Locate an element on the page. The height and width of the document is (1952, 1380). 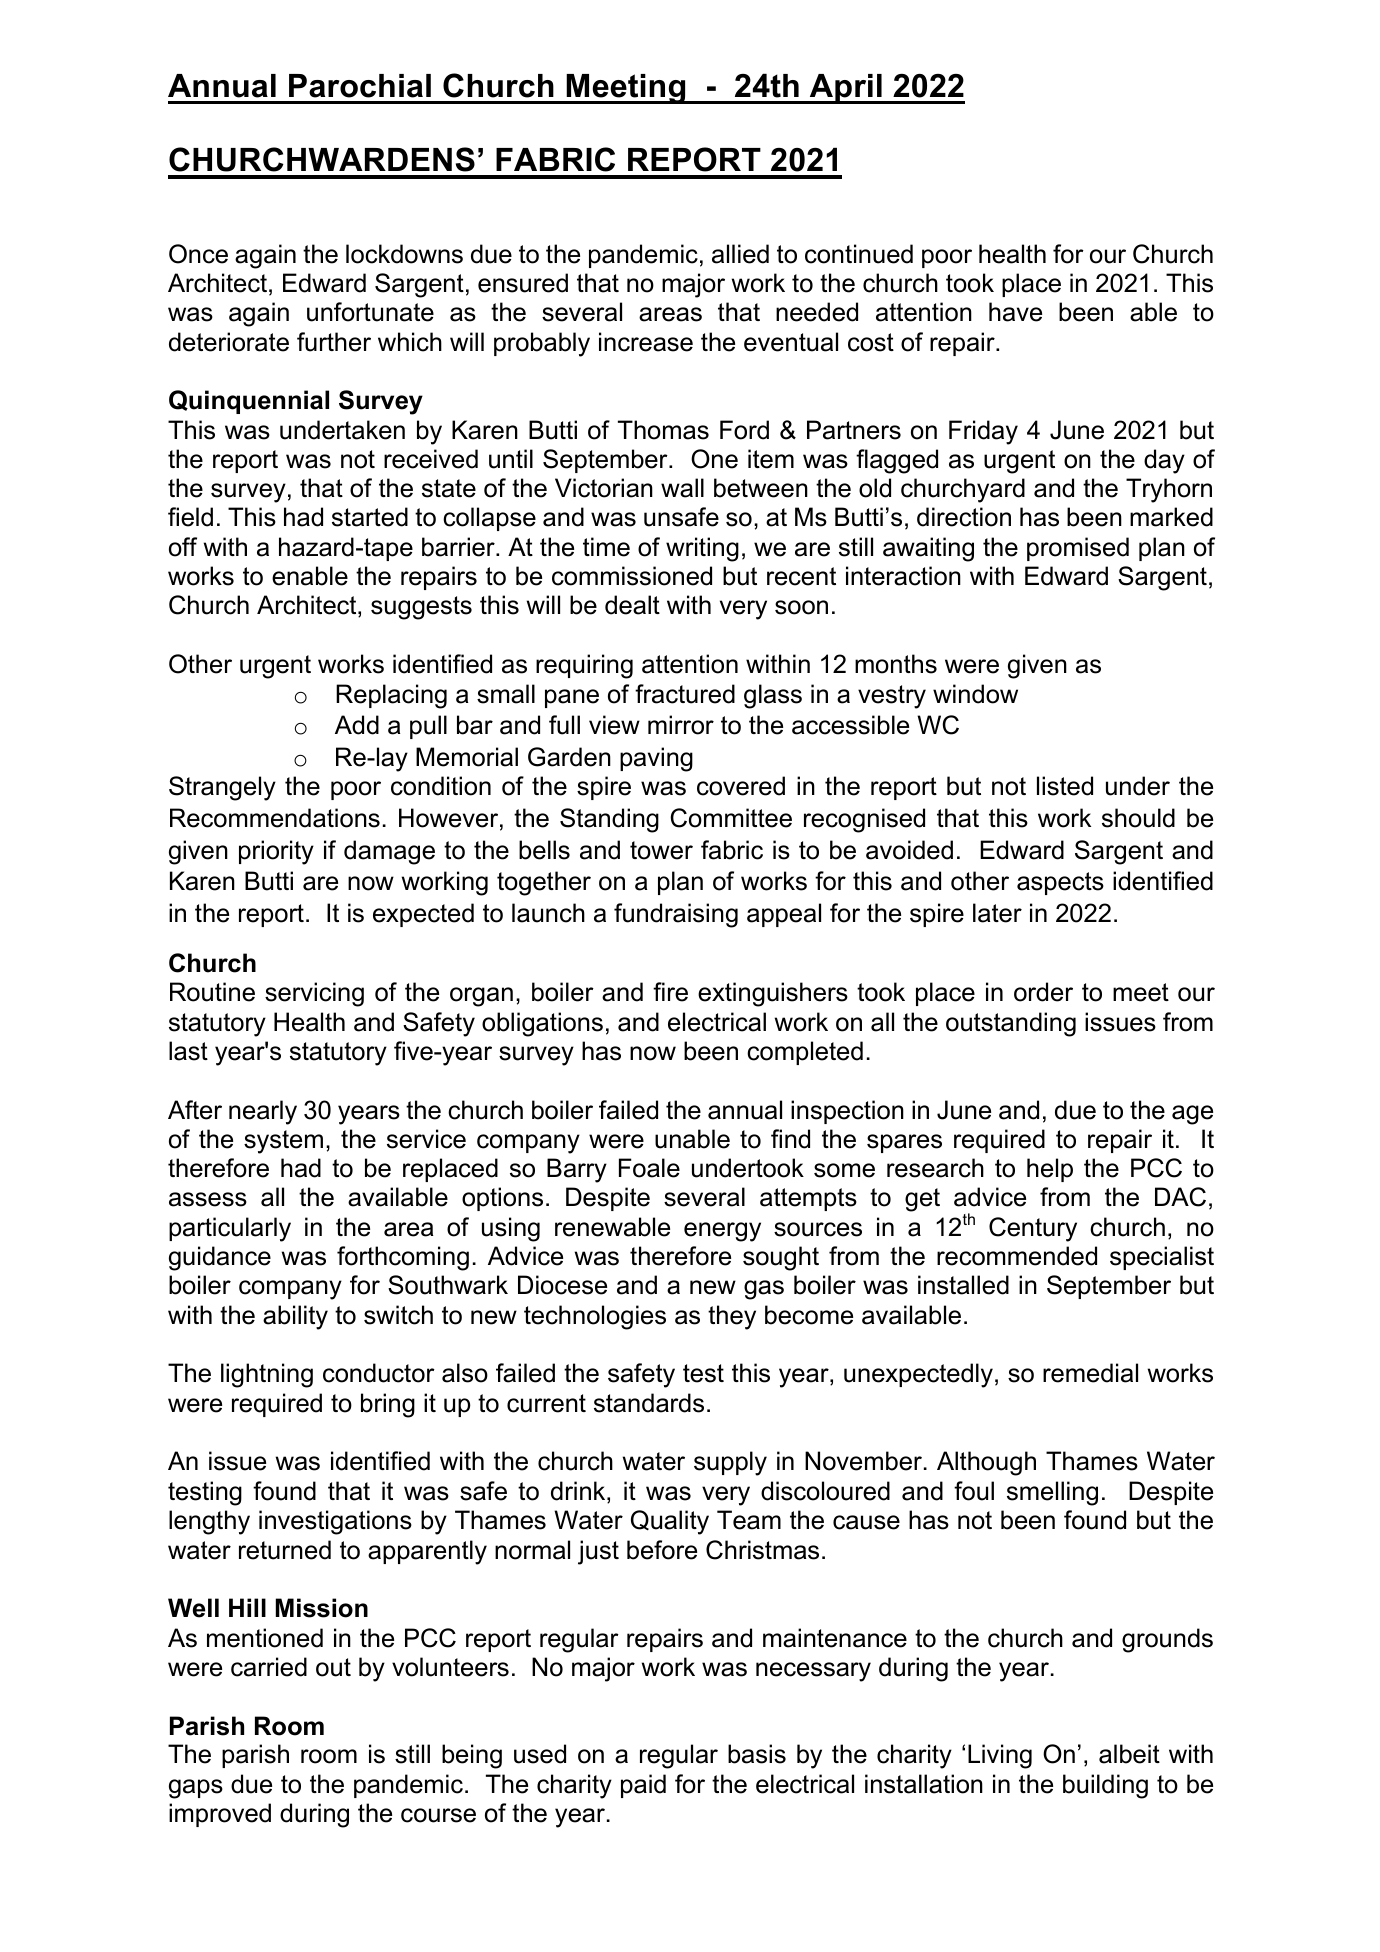
improved is located at coordinates (220, 1815).
